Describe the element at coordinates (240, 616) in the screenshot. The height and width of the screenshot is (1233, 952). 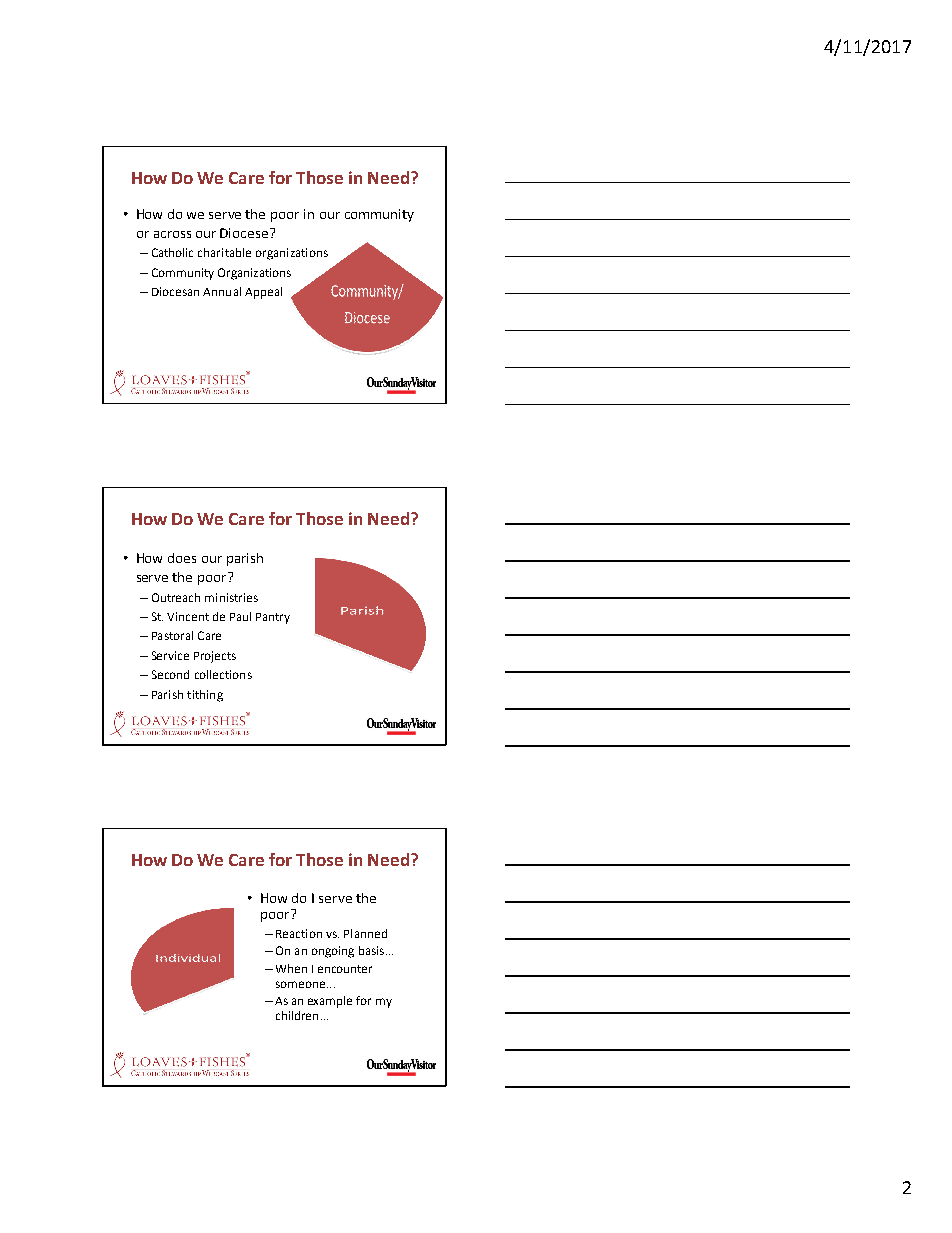
I see `Paul` at that location.
